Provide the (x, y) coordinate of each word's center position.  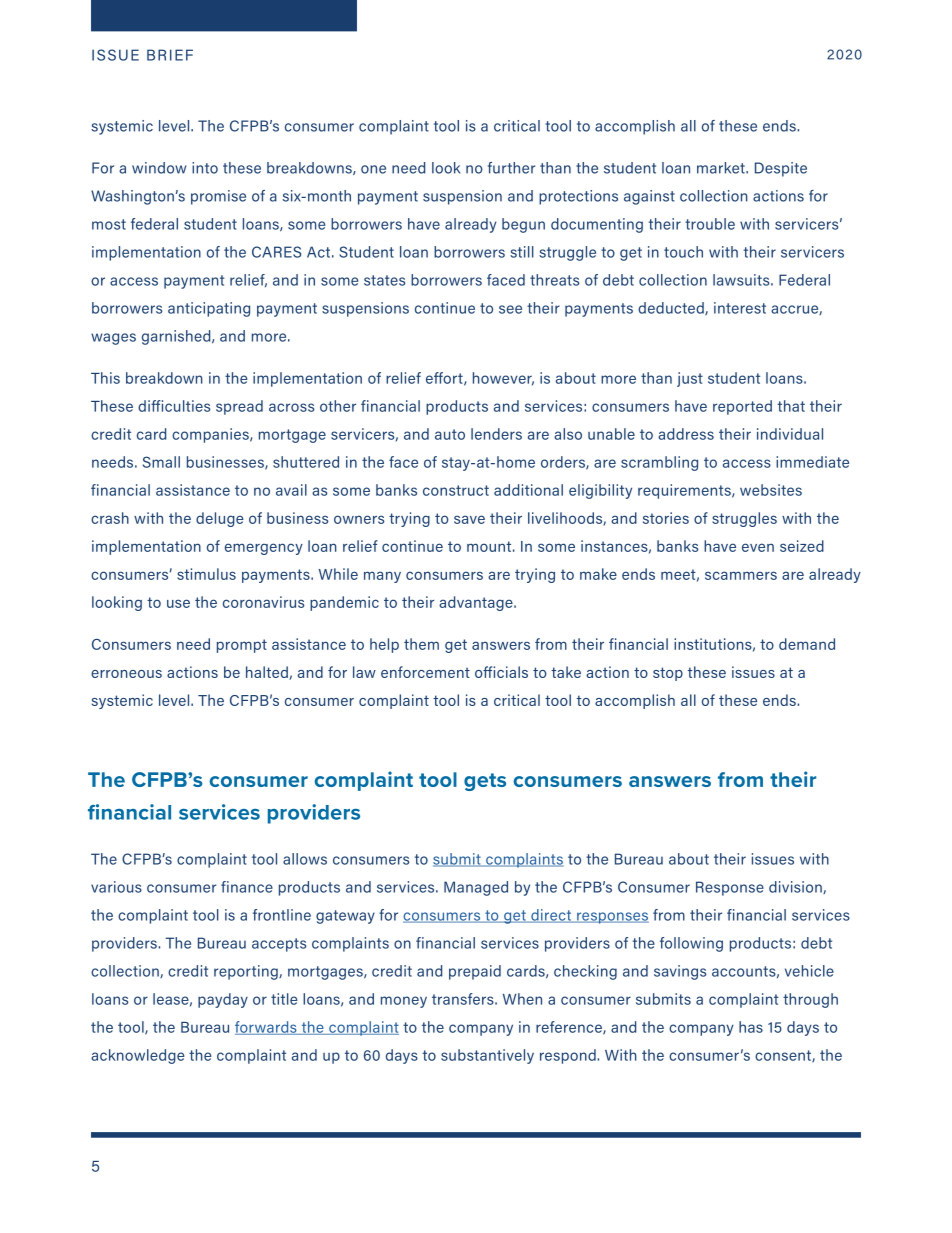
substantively (487, 1056)
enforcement (425, 672)
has (751, 1027)
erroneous (126, 674)
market (722, 168)
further (511, 168)
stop (668, 674)
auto (450, 434)
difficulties (174, 406)
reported (742, 407)
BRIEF (170, 55)
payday (223, 1000)
